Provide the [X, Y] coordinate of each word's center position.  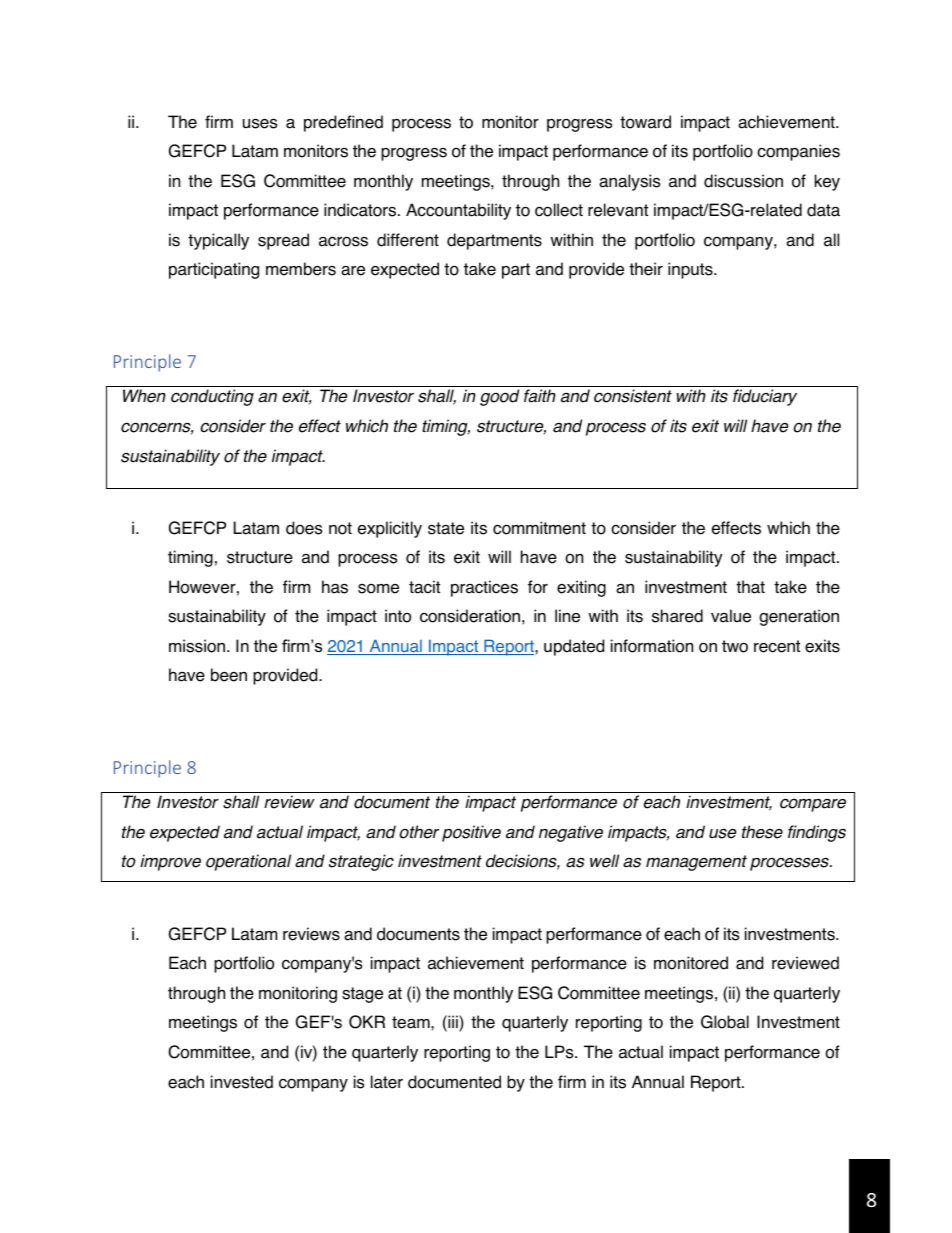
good [499, 397]
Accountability [458, 211]
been [229, 675]
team [412, 1022]
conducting [212, 397]
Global [725, 1022]
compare [813, 805]
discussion [743, 181]
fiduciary [765, 397]
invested [242, 1082]
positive [471, 833]
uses [260, 124]
